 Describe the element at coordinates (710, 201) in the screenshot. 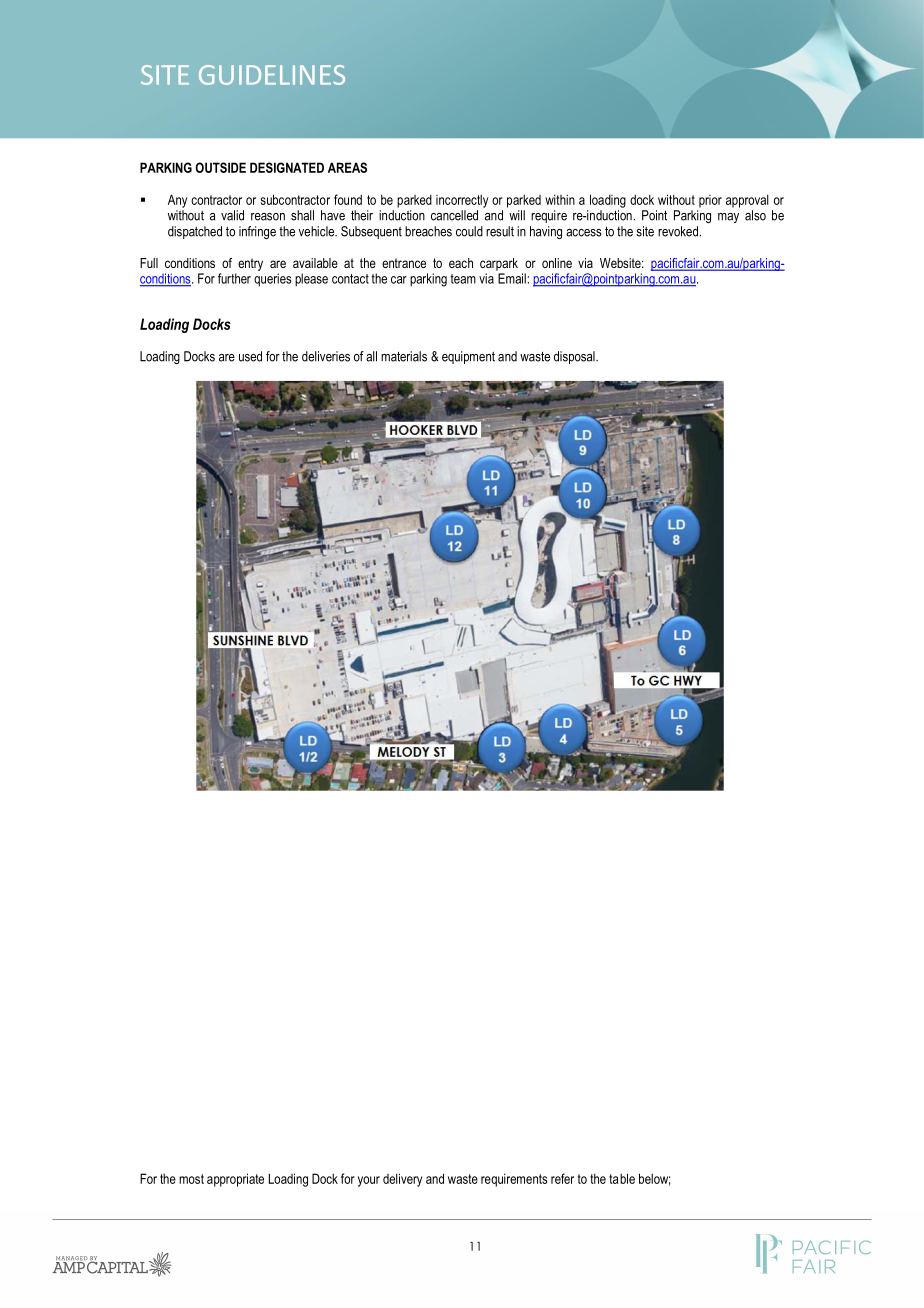

I see `prior` at that location.
